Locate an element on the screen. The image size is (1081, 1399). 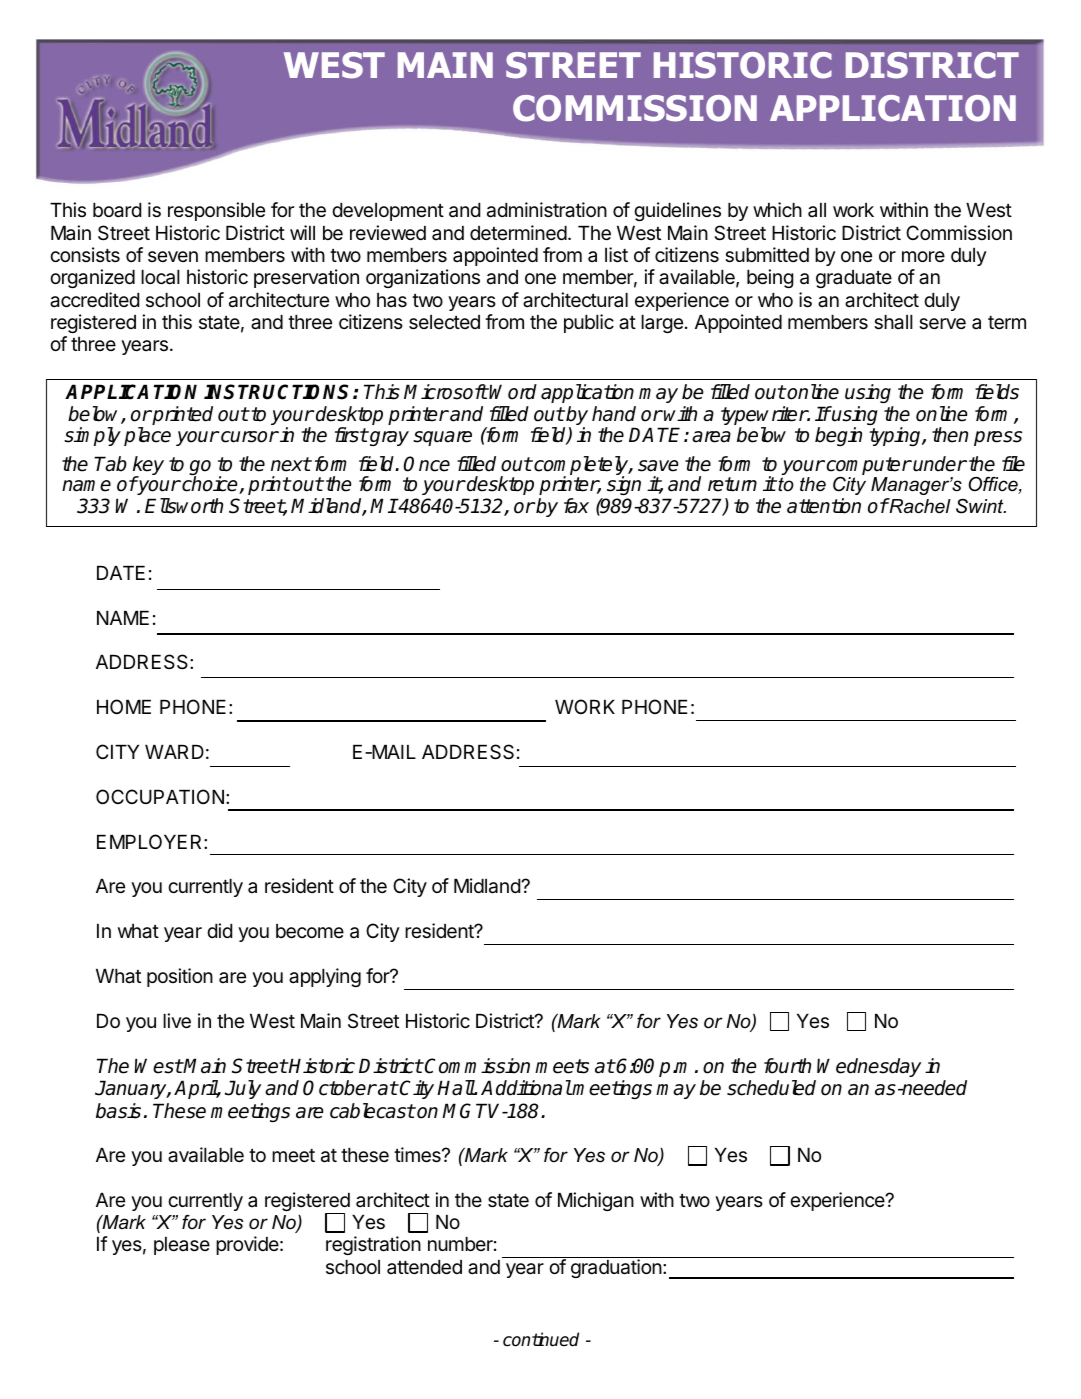
seven is located at coordinates (173, 256).
